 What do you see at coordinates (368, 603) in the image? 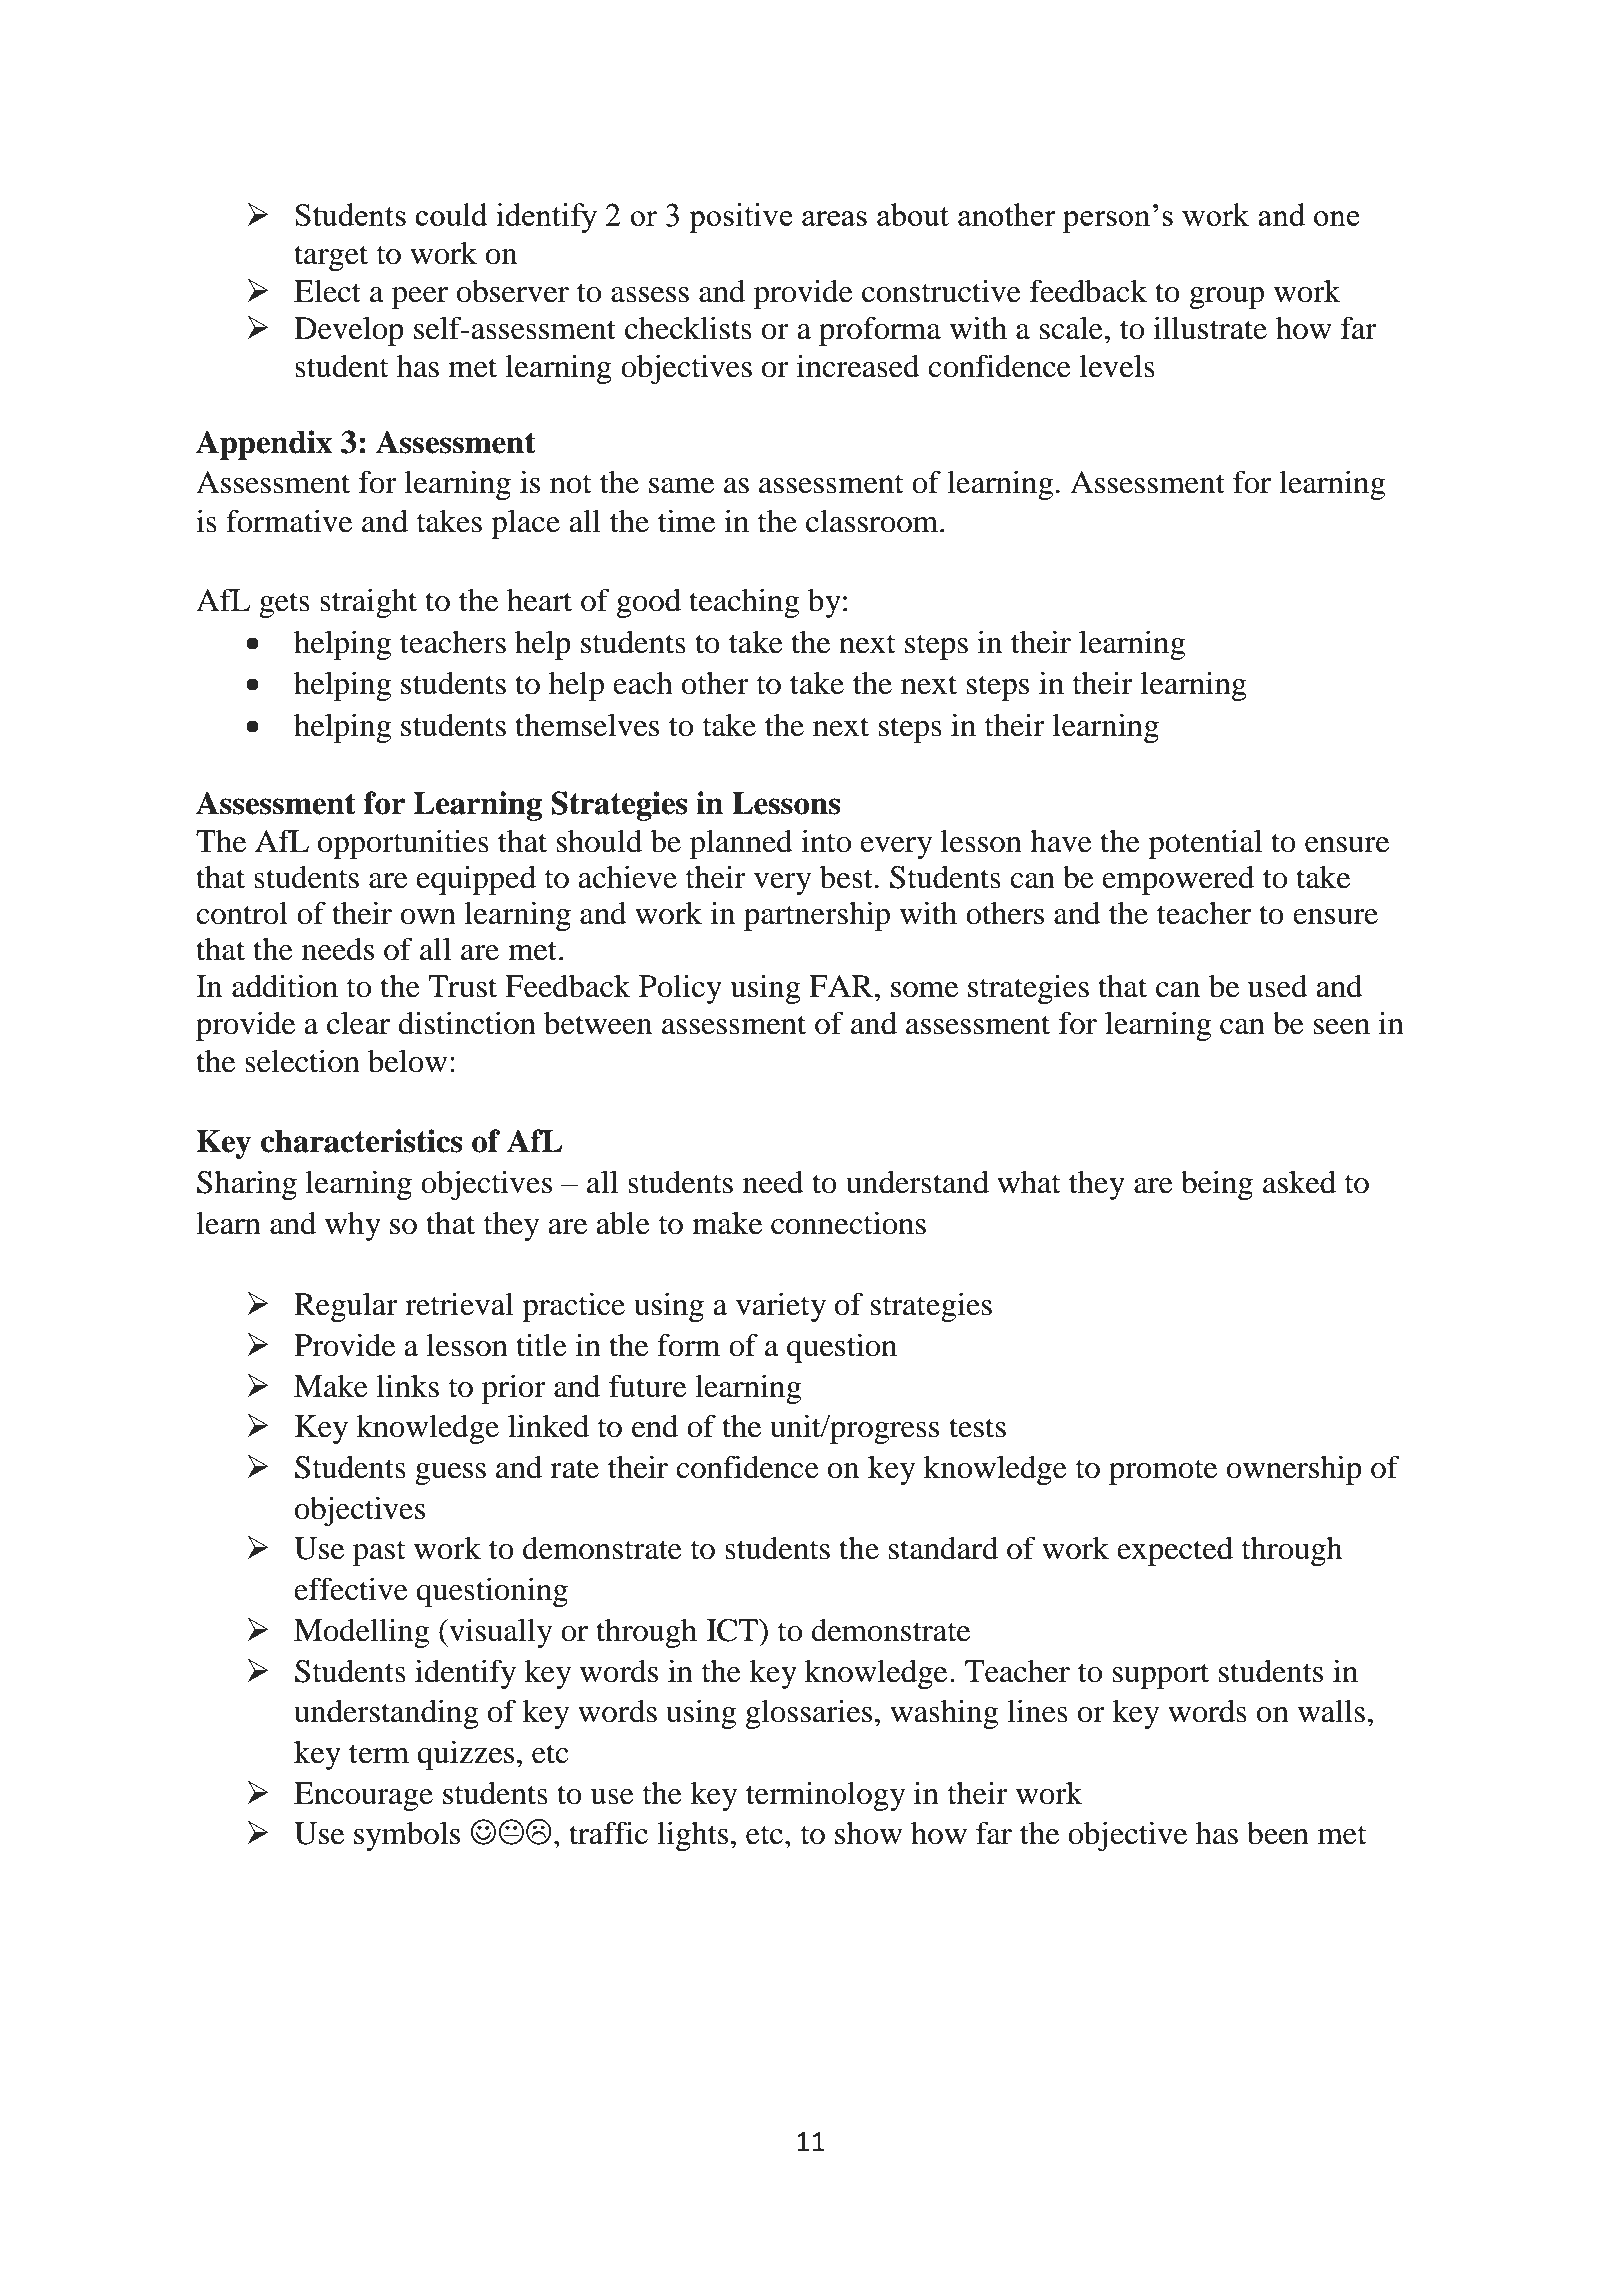
I see `straight` at bounding box center [368, 603].
